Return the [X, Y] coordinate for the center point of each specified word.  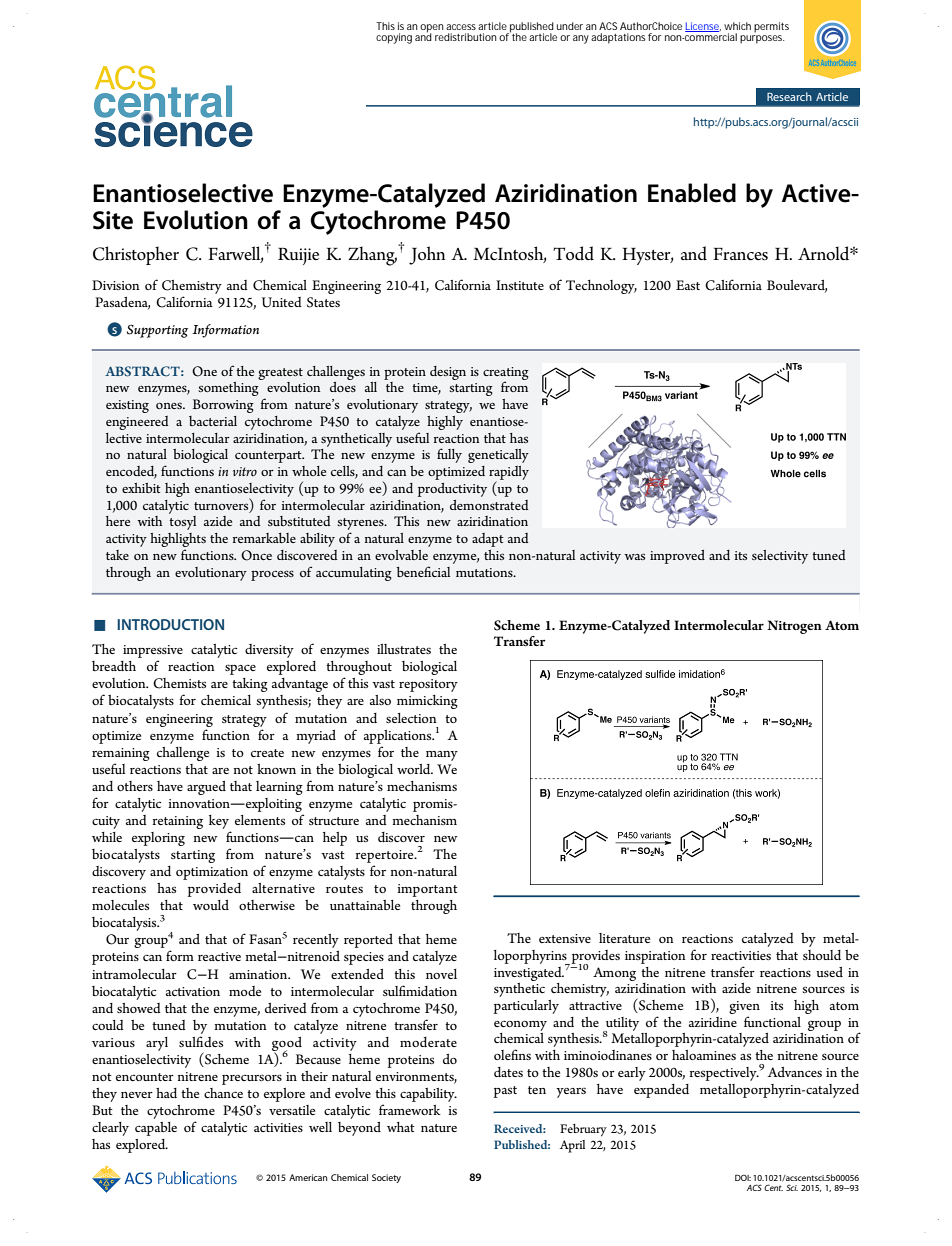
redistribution [466, 37]
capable [156, 1129]
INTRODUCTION [170, 624]
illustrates [404, 649]
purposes [762, 39]
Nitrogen [794, 627]
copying [394, 38]
